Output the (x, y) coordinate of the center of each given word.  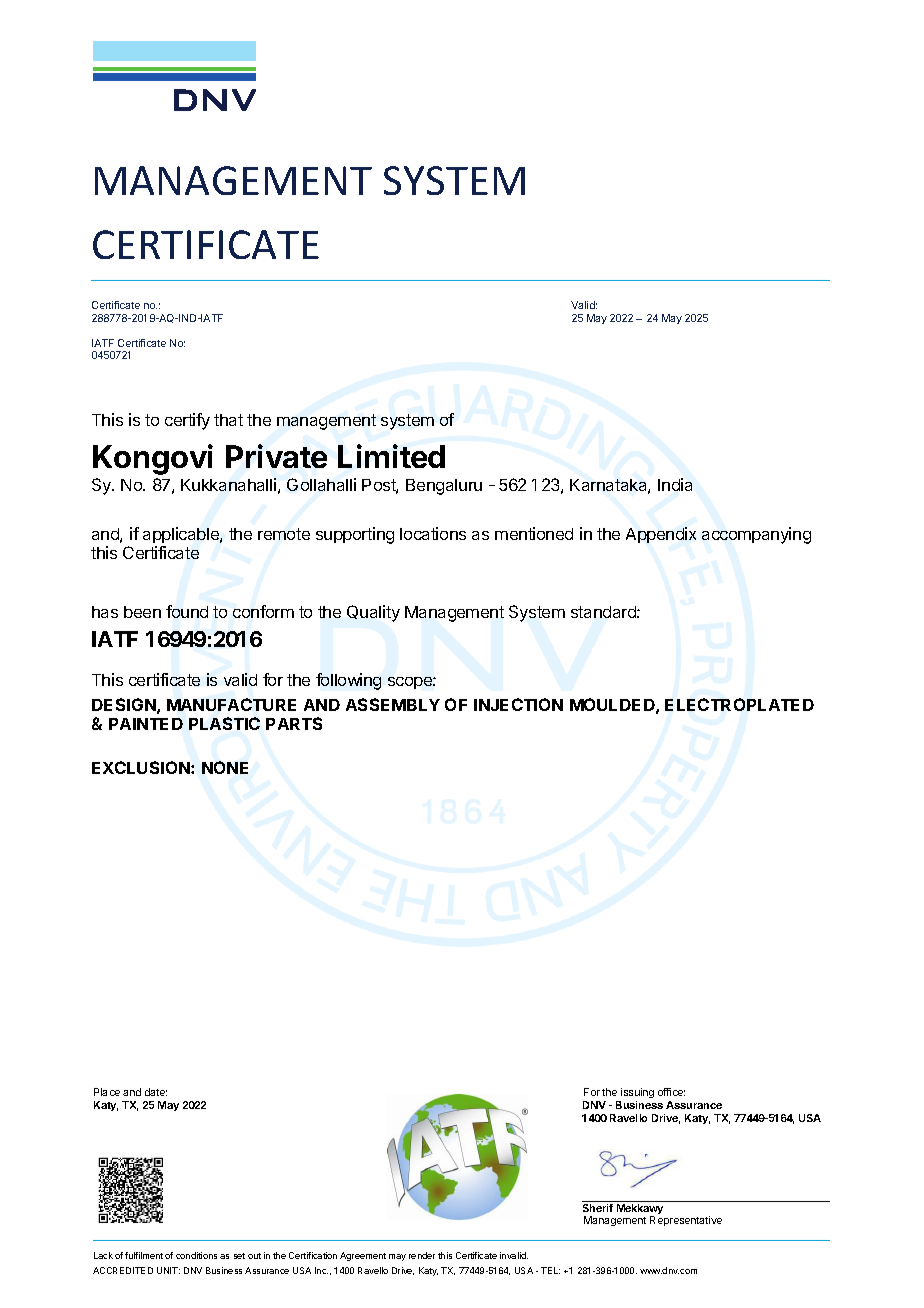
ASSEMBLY (393, 704)
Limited (391, 456)
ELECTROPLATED (739, 704)
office (671, 1092)
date (156, 1092)
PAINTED (146, 724)
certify (187, 421)
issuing (636, 1095)
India (675, 484)
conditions (196, 1255)
